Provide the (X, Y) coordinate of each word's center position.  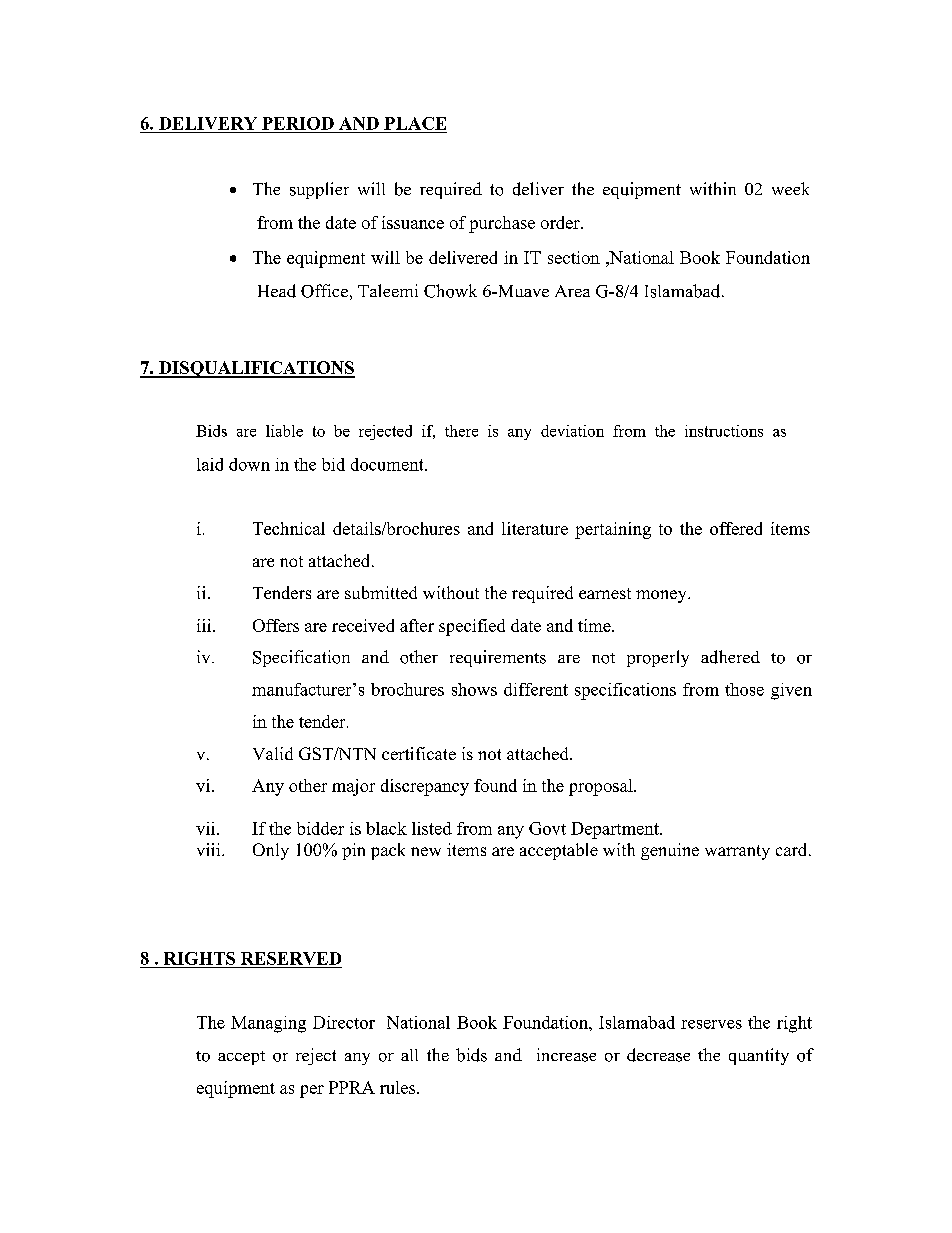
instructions (724, 431)
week (790, 188)
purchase (502, 224)
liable (284, 431)
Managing (268, 1024)
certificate (419, 753)
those (744, 689)
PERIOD (298, 123)
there (461, 431)
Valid (273, 753)
